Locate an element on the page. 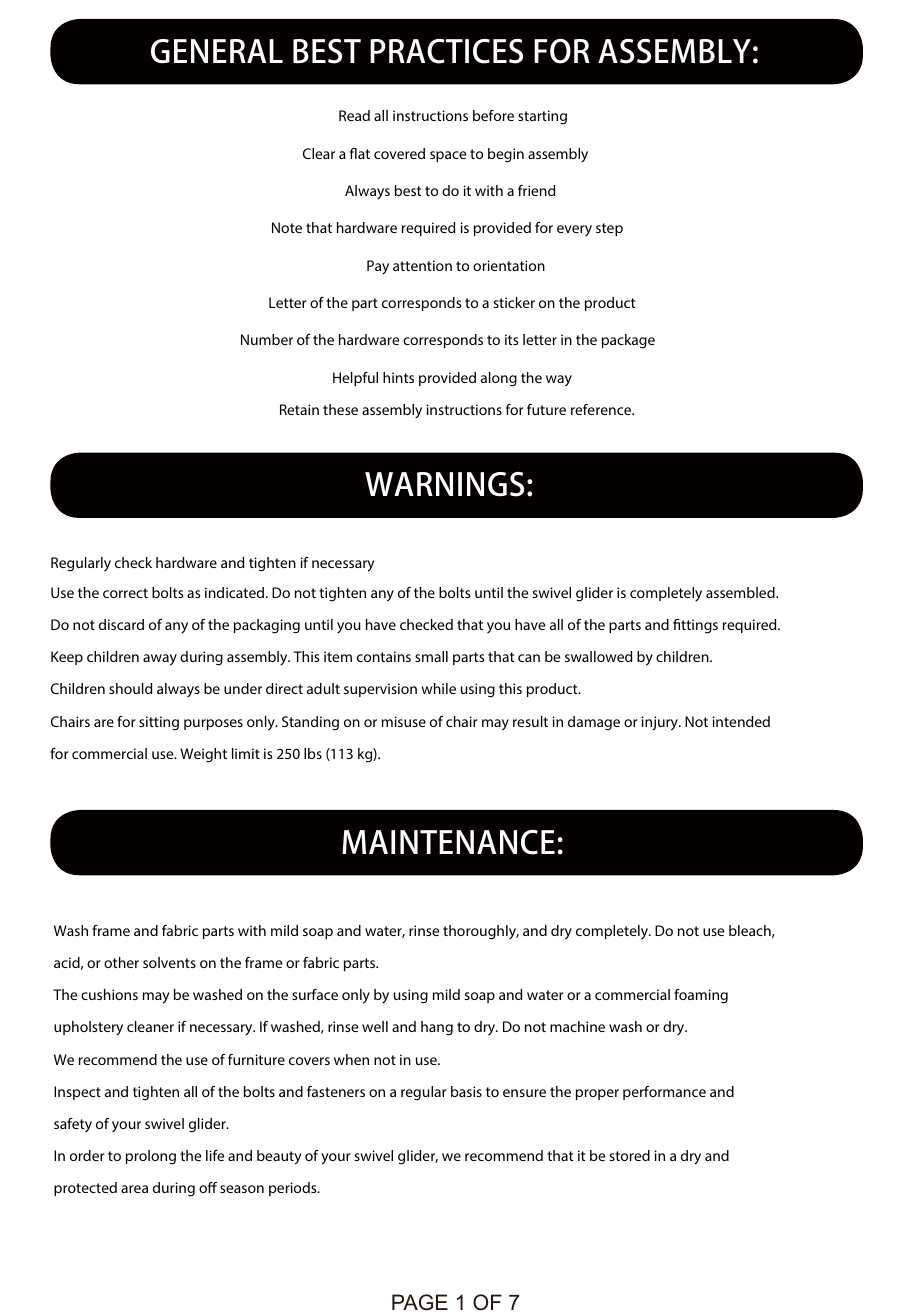 The width and height of the image is (911, 1316). Number is located at coordinates (267, 339).
